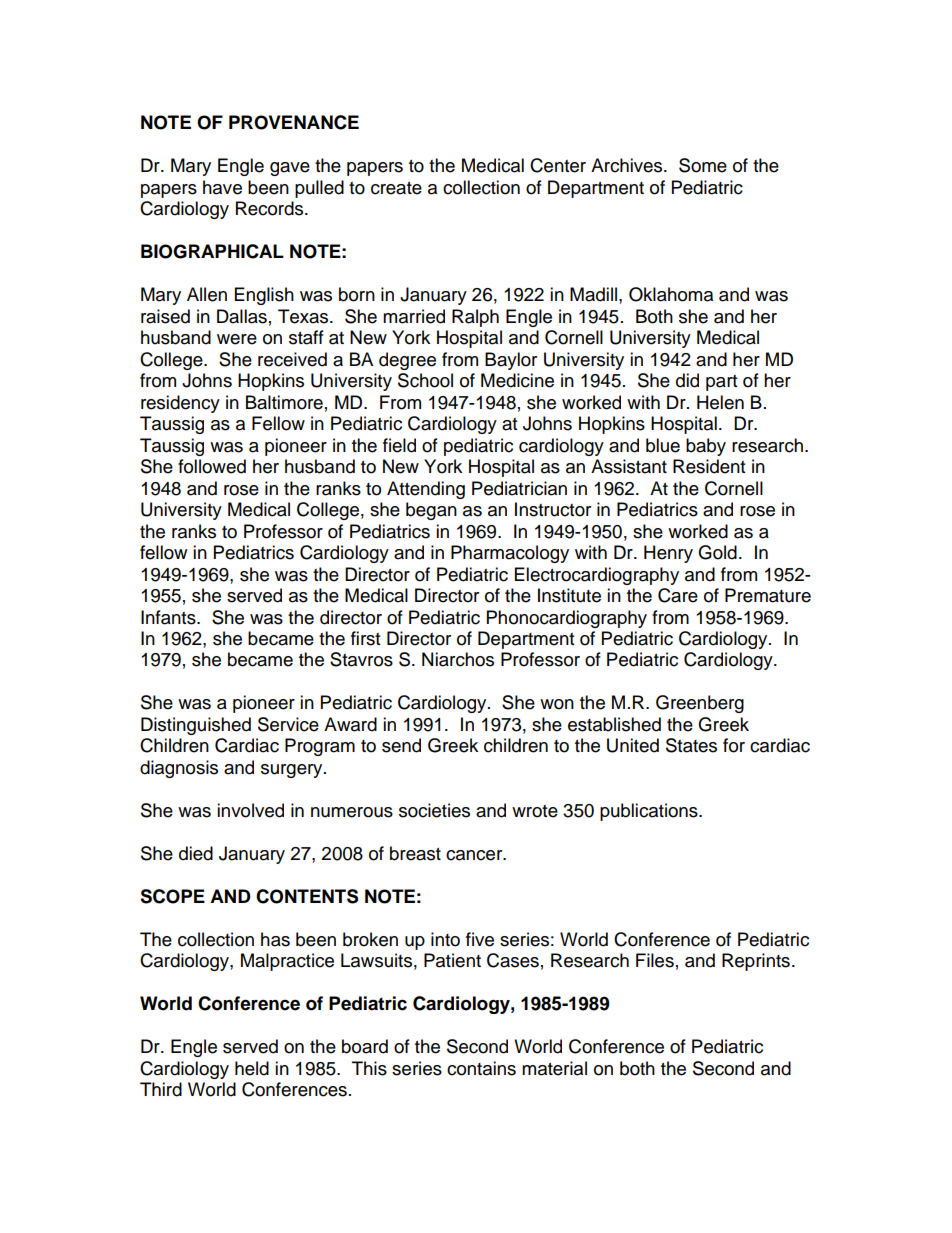  What do you see at coordinates (706, 447) in the screenshot?
I see `baby` at bounding box center [706, 447].
